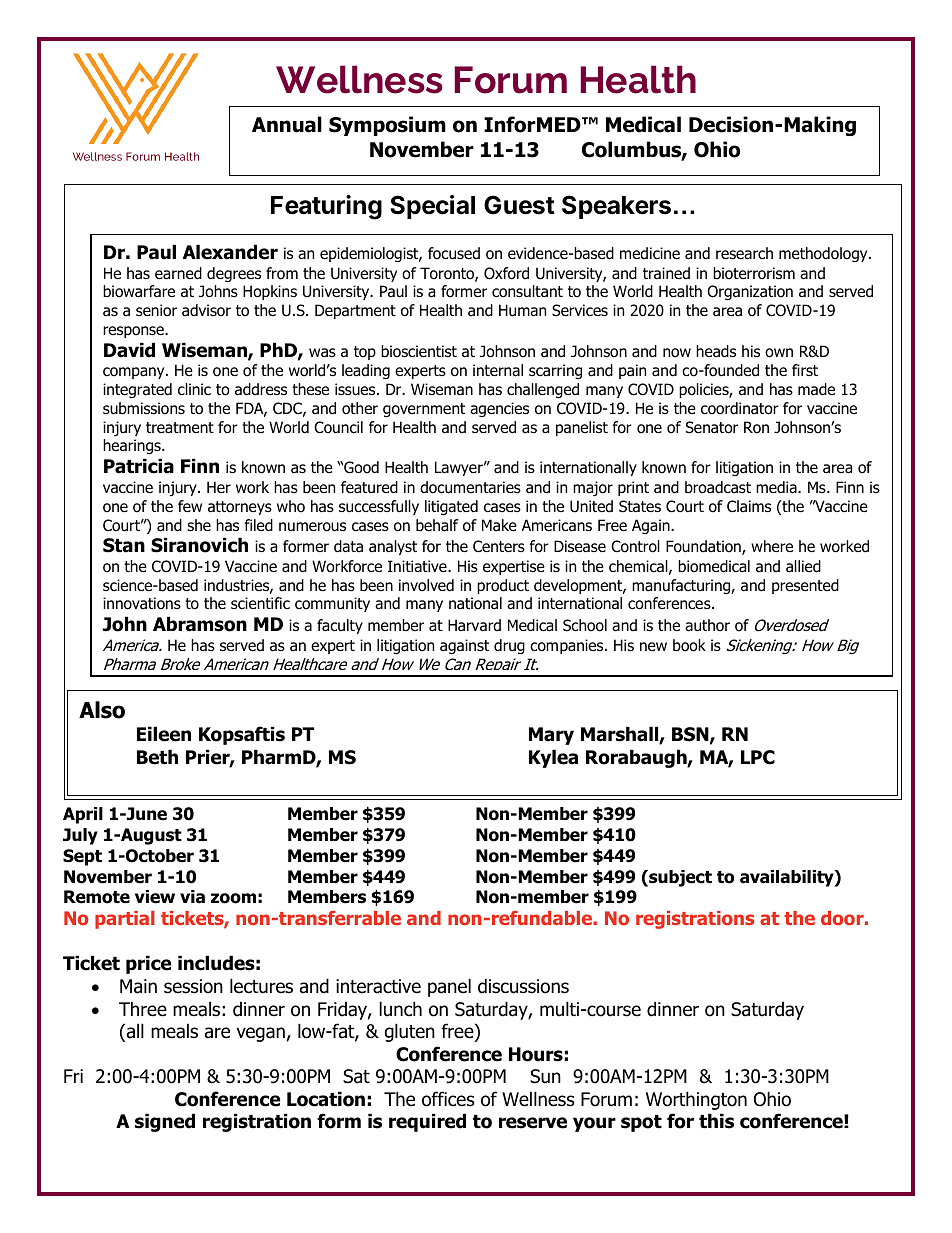 The width and height of the screenshot is (952, 1233). Describe the element at coordinates (387, 126) in the screenshot. I see `Symposium` at that location.
